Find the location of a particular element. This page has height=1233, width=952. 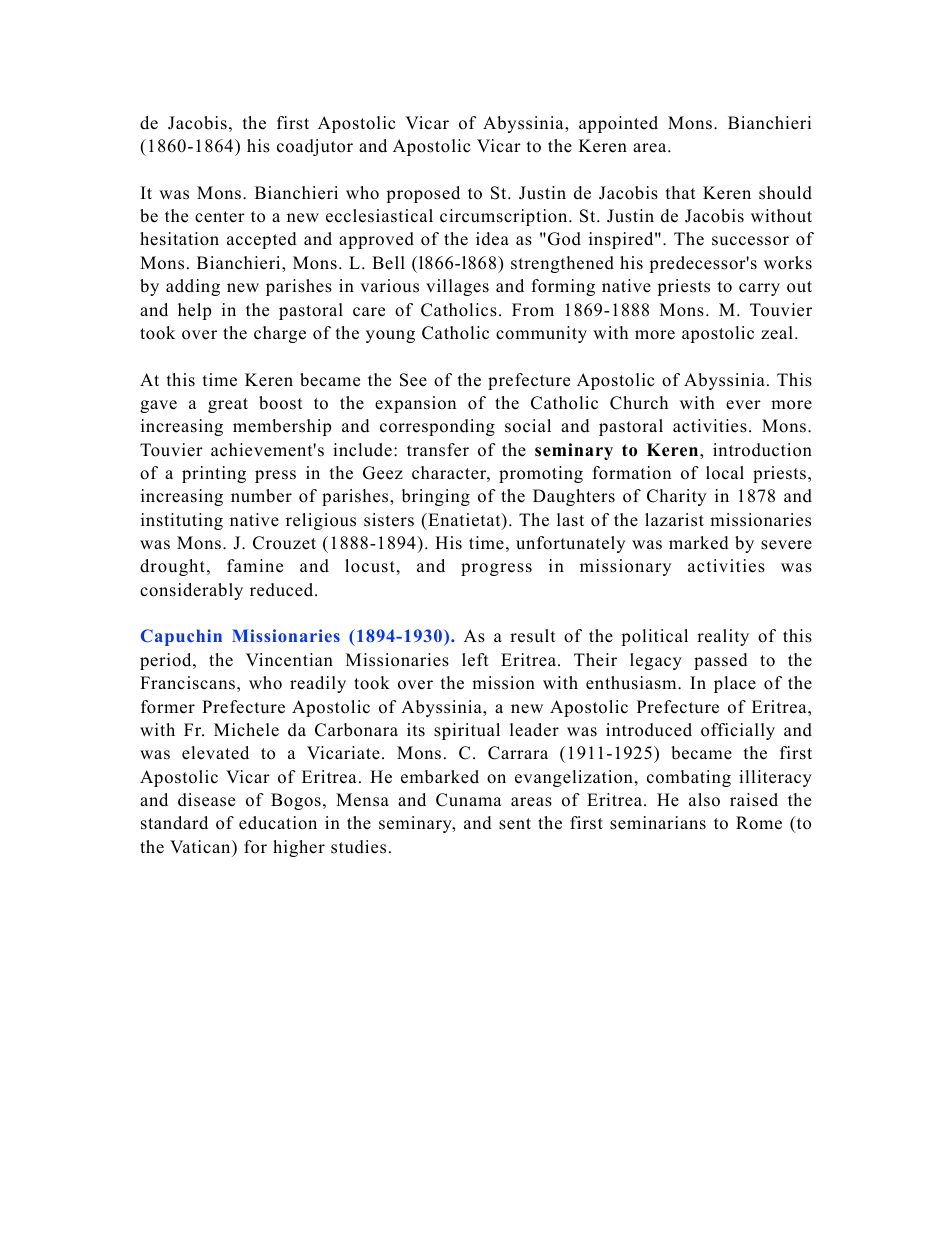

that is located at coordinates (681, 192).
